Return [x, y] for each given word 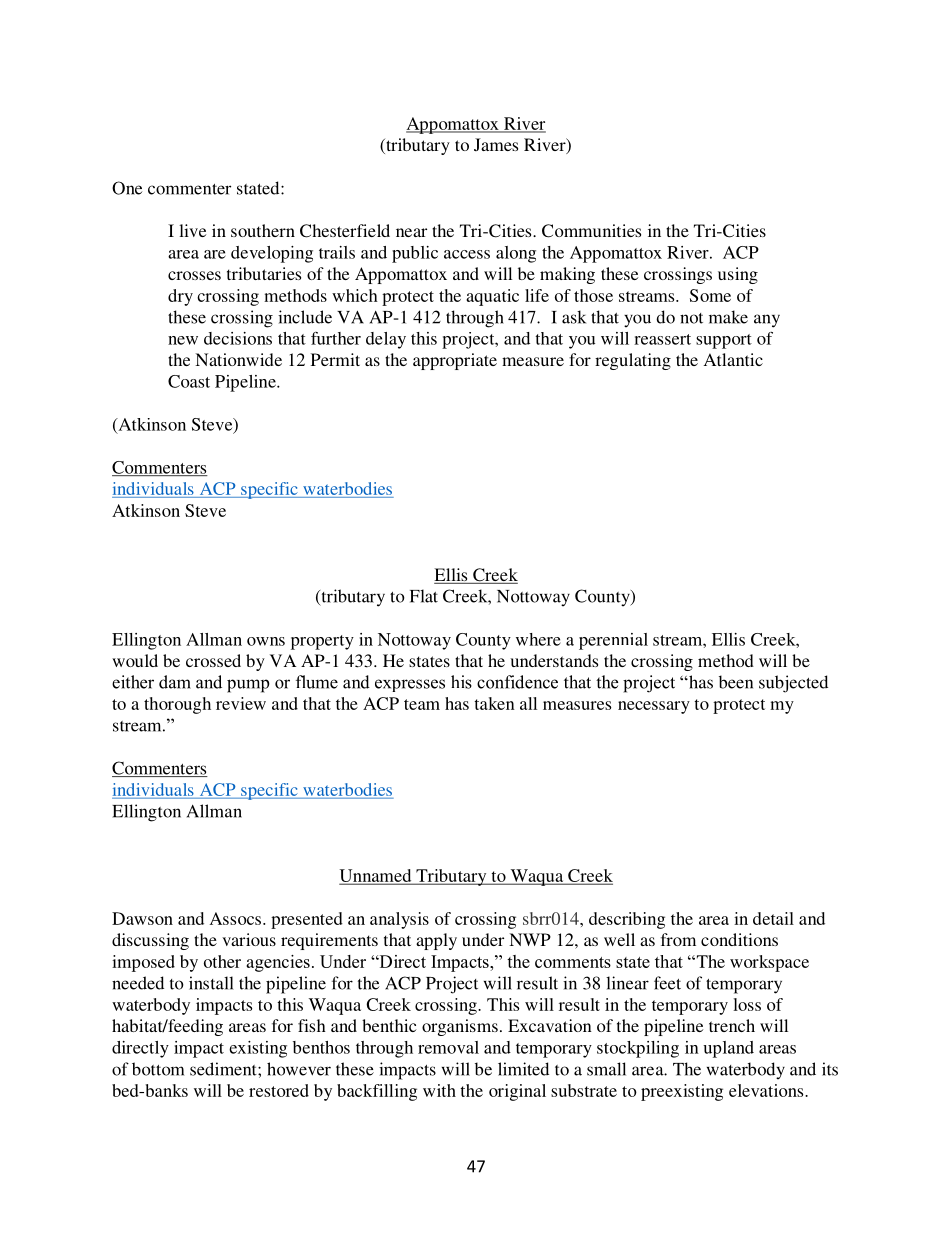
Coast [189, 381]
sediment [224, 1069]
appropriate [455, 361]
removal [448, 1047]
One [127, 188]
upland [728, 1049]
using [738, 275]
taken [494, 703]
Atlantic [733, 359]
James [496, 144]
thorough [177, 705]
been [736, 682]
